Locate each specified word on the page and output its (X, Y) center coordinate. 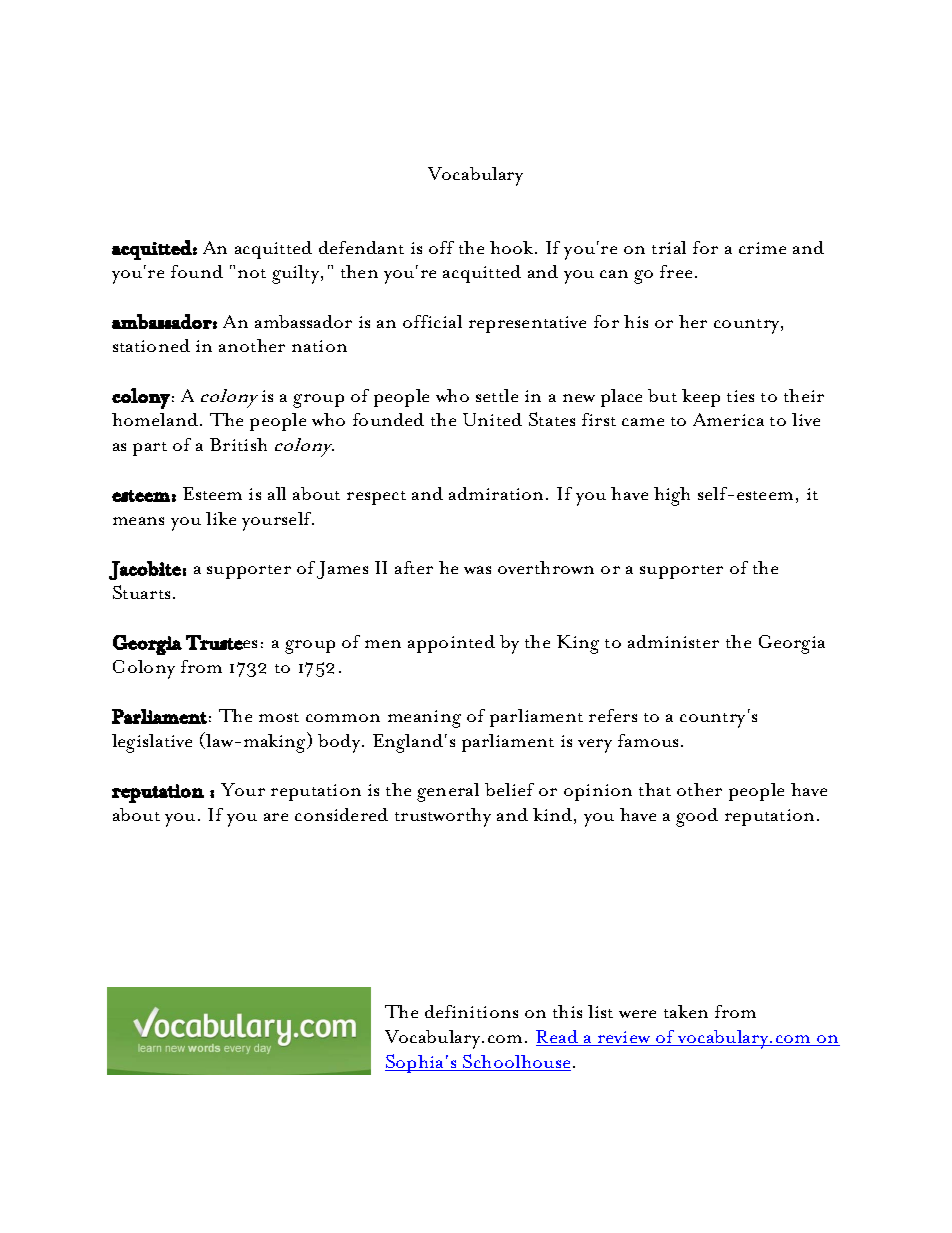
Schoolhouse (516, 1062)
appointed (451, 644)
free (676, 271)
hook (513, 247)
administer (673, 641)
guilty (297, 274)
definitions (471, 1011)
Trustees (221, 642)
